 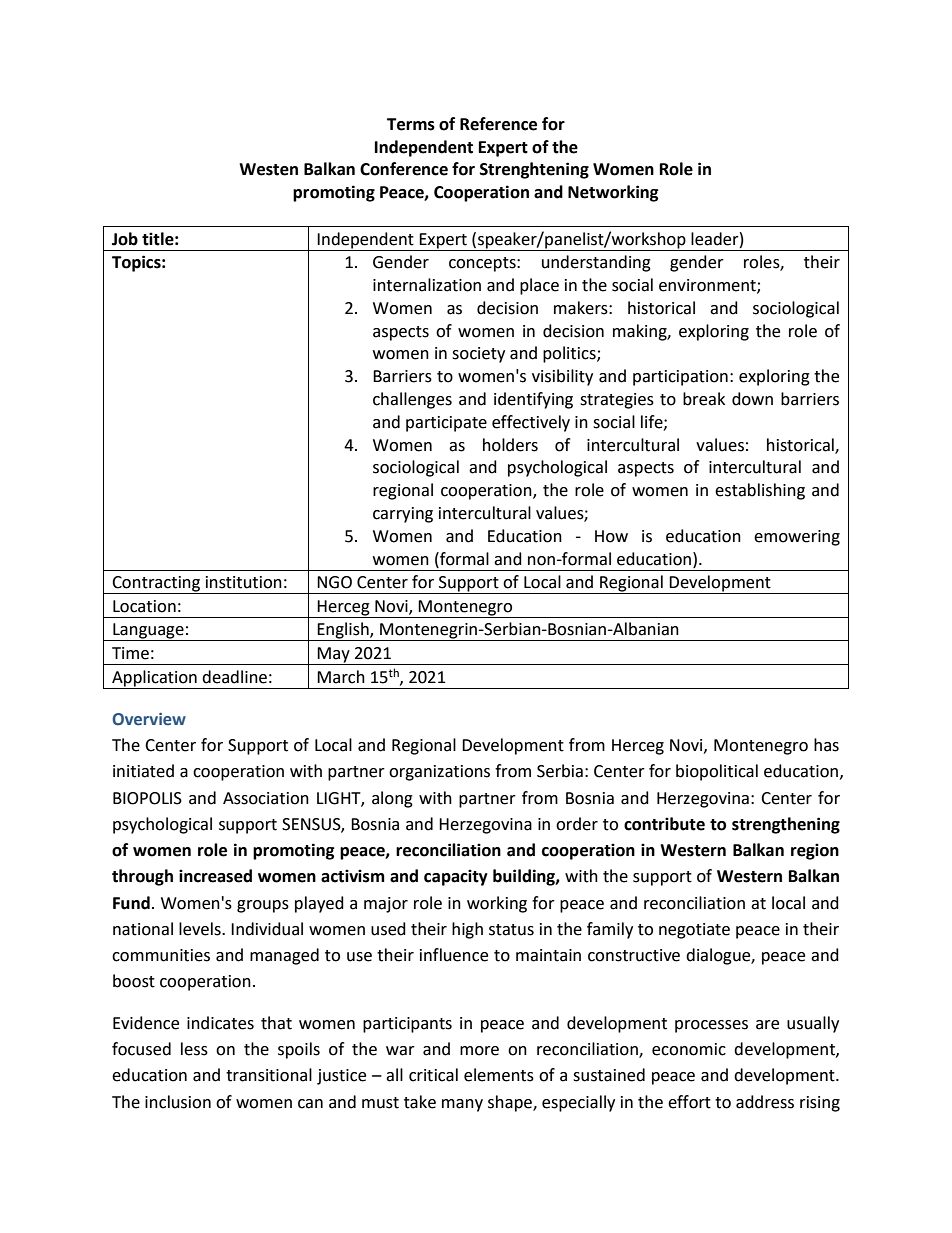 What do you see at coordinates (125, 239) in the document?
I see `Job` at bounding box center [125, 239].
